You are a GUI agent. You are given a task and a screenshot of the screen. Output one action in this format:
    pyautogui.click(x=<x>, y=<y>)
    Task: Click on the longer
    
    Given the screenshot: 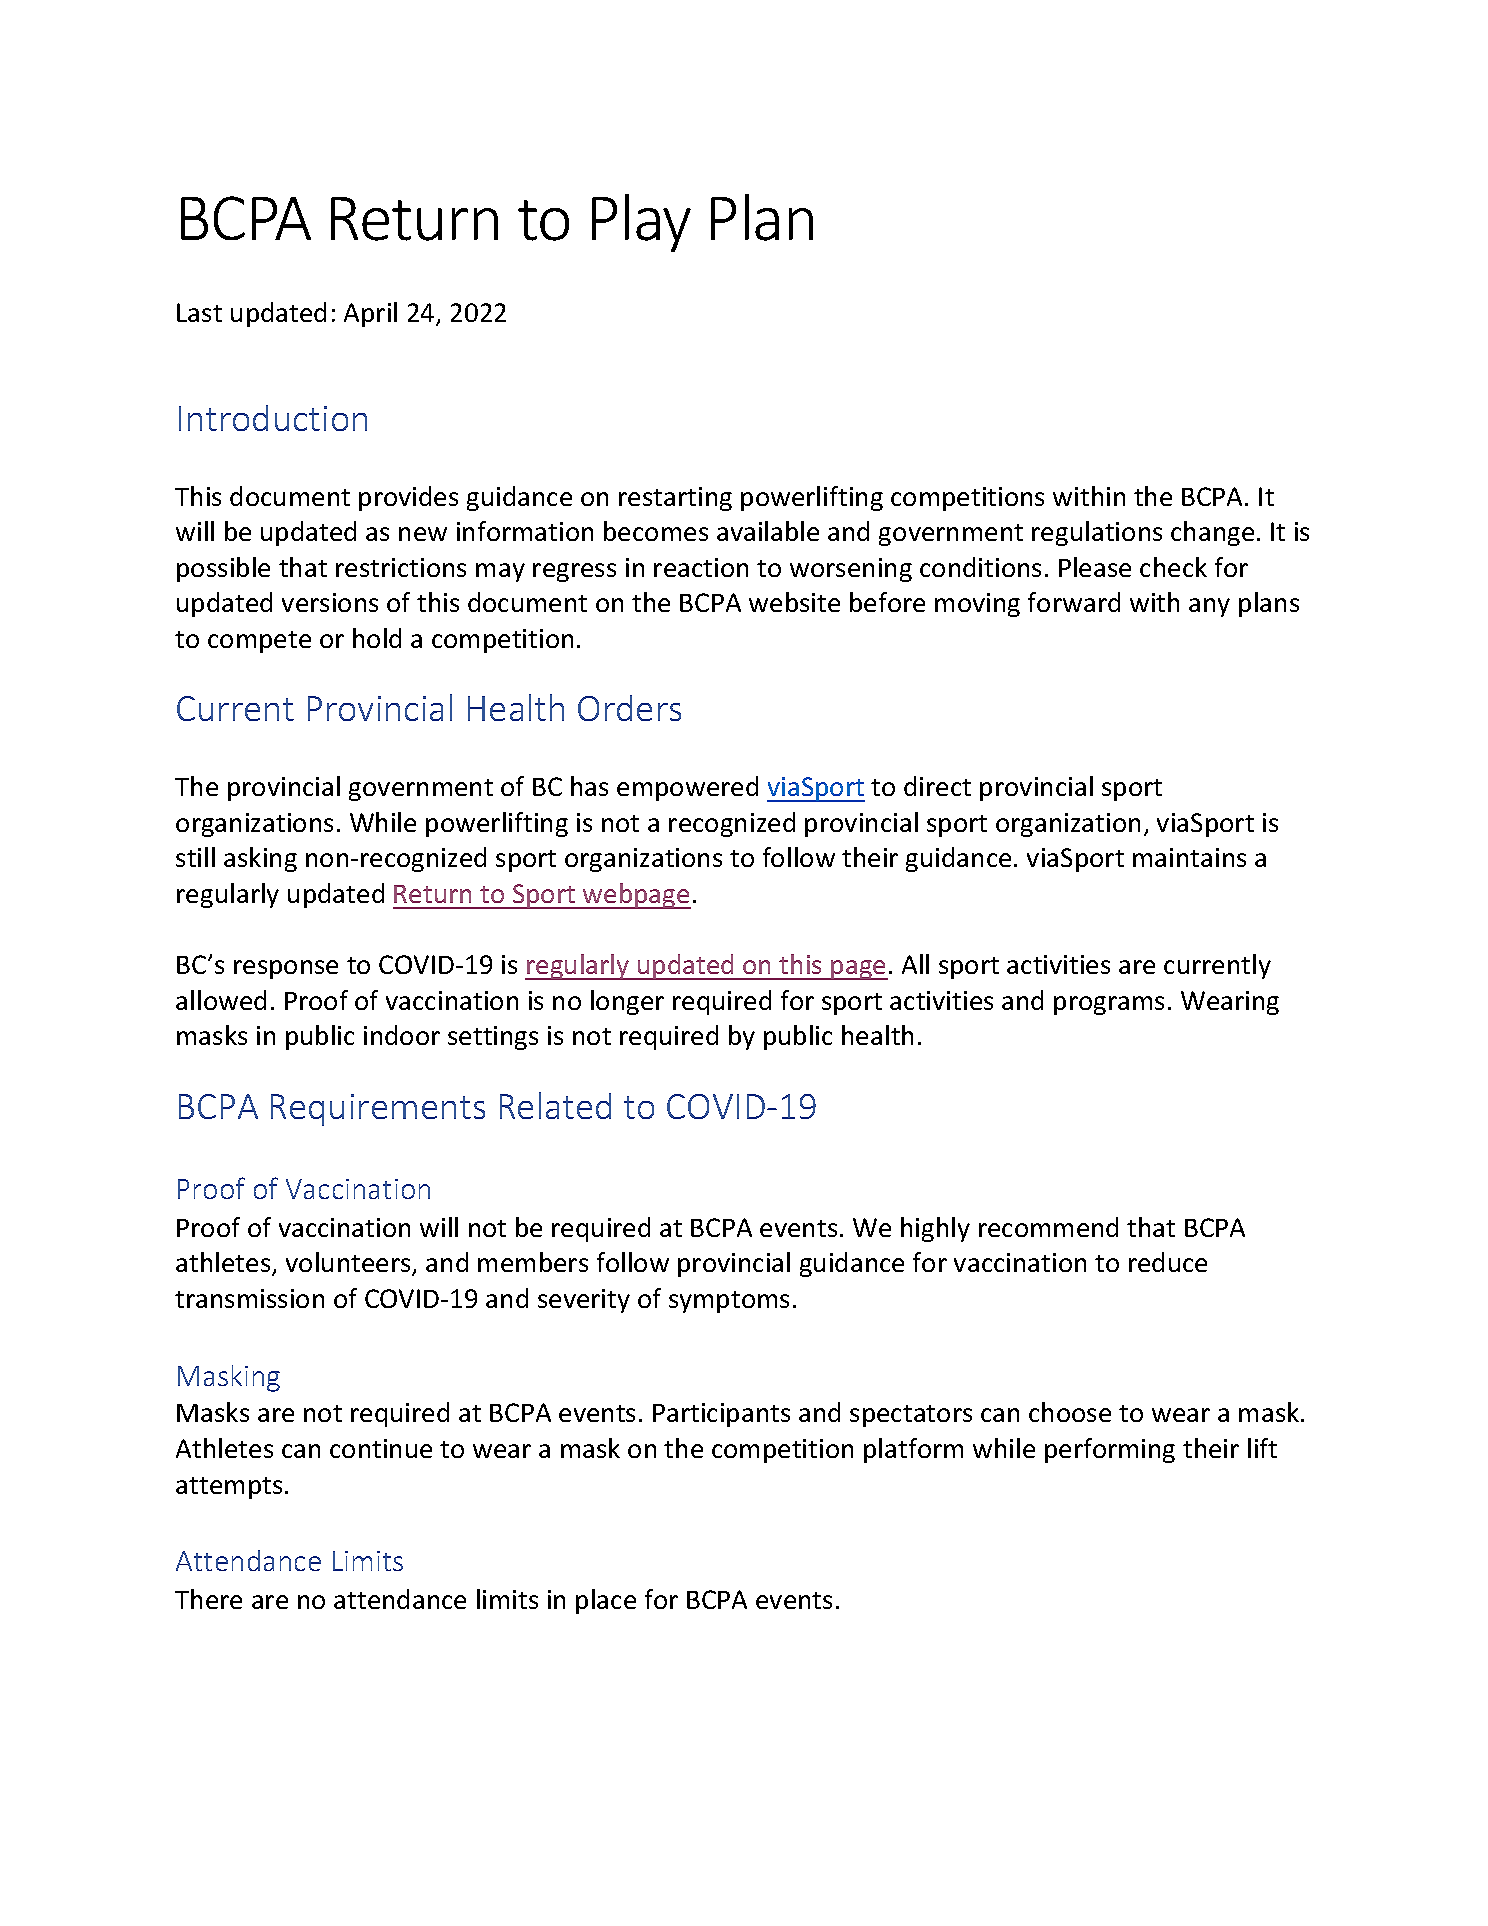 What is the action you would take?
    pyautogui.click(x=627, y=1002)
